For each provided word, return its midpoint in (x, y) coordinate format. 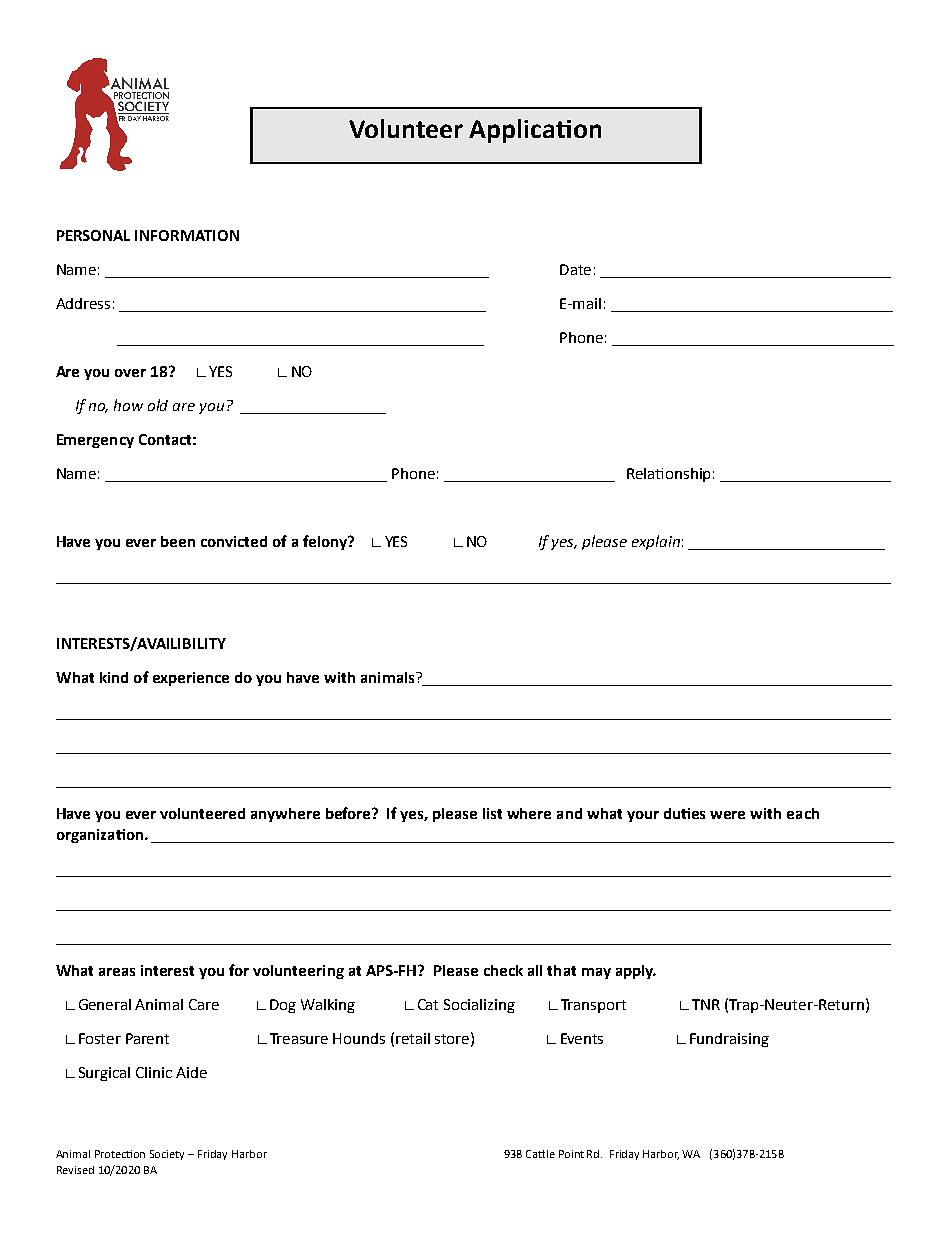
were (727, 815)
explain (656, 542)
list (492, 813)
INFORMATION (187, 235)
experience (191, 679)
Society (167, 1155)
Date (575, 269)
